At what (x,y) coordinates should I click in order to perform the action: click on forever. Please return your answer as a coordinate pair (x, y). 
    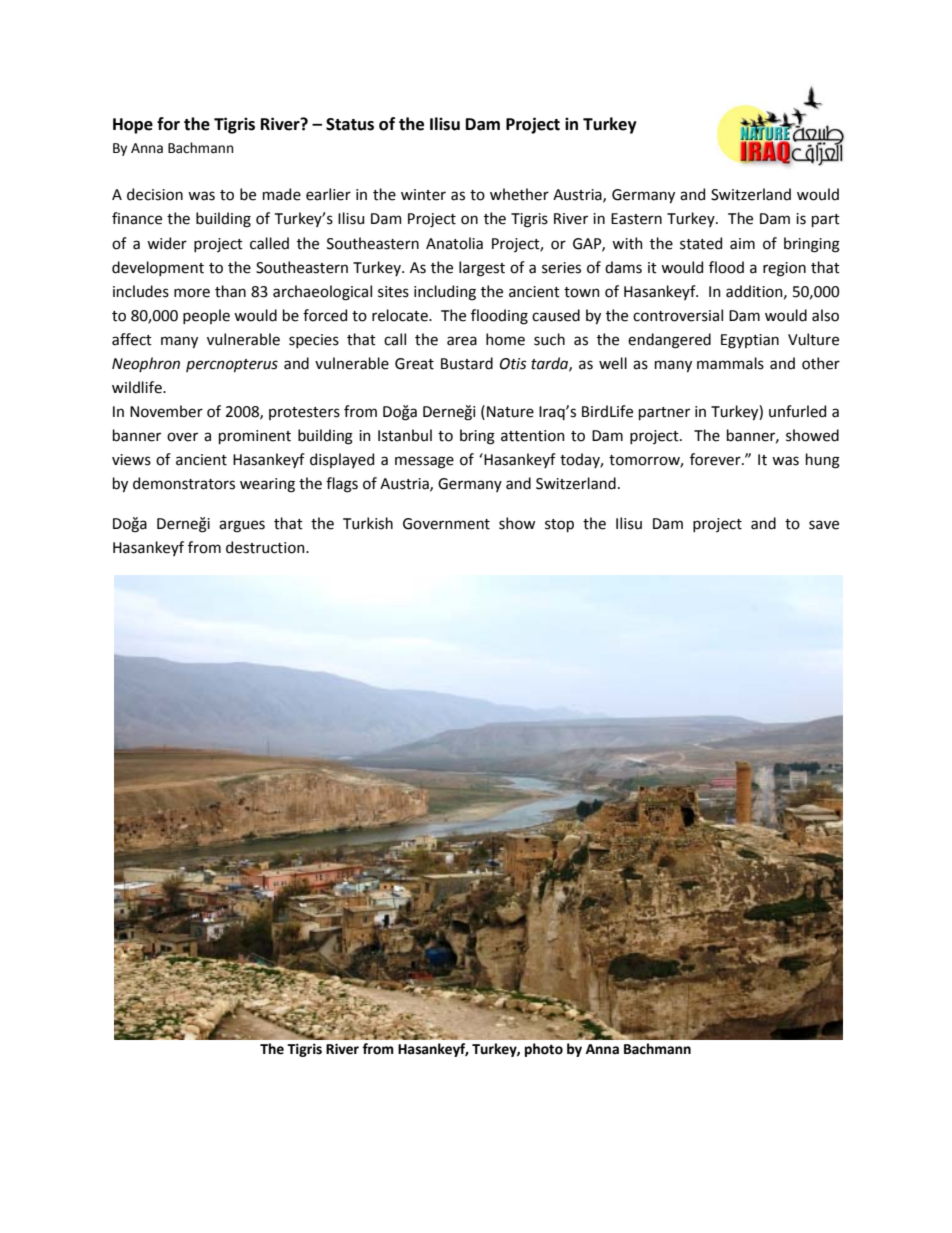
    Looking at the image, I should click on (716, 459).
